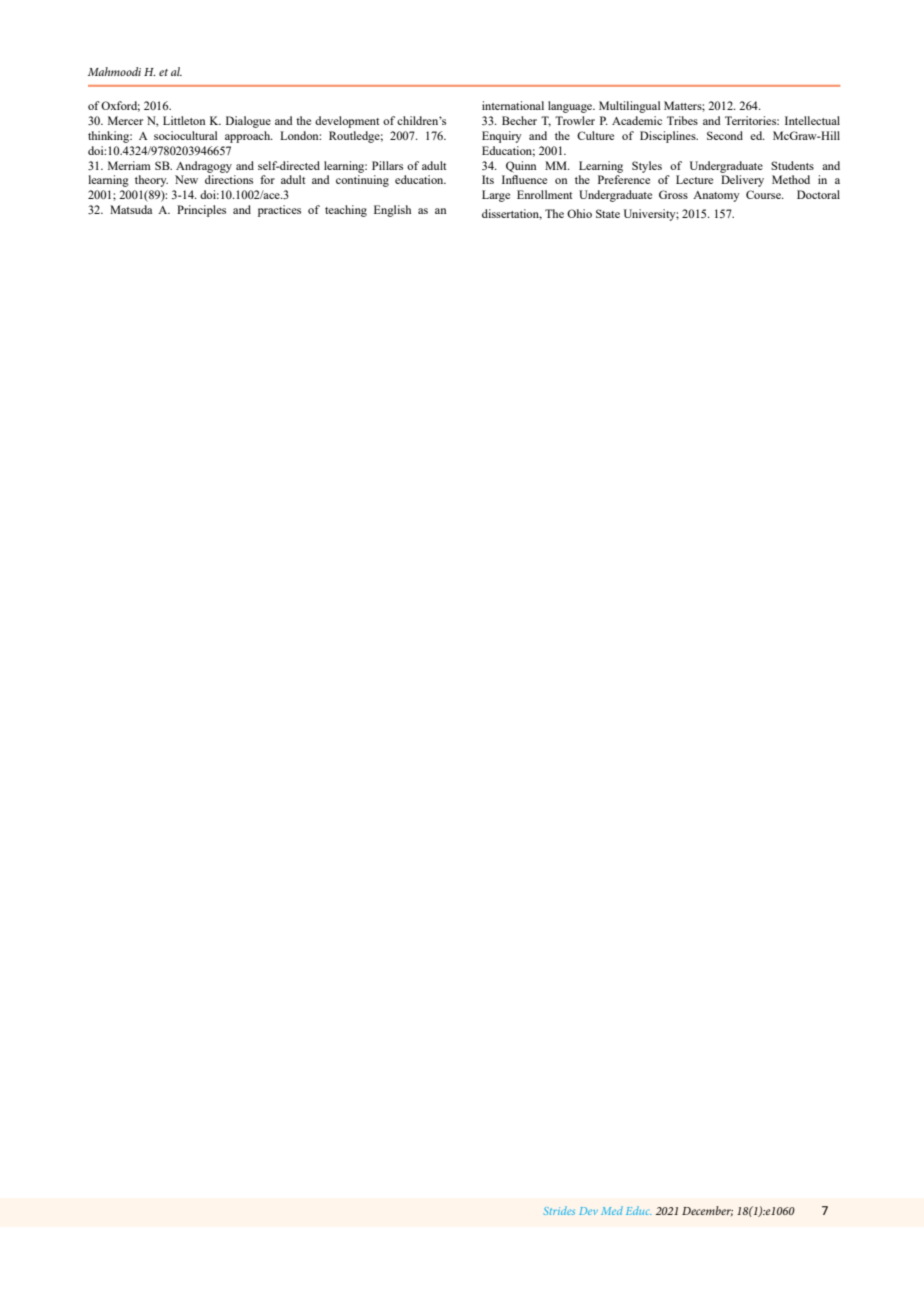 This screenshot has height=1308, width=924. Describe the element at coordinates (392, 211) in the screenshot. I see `English` at that location.
